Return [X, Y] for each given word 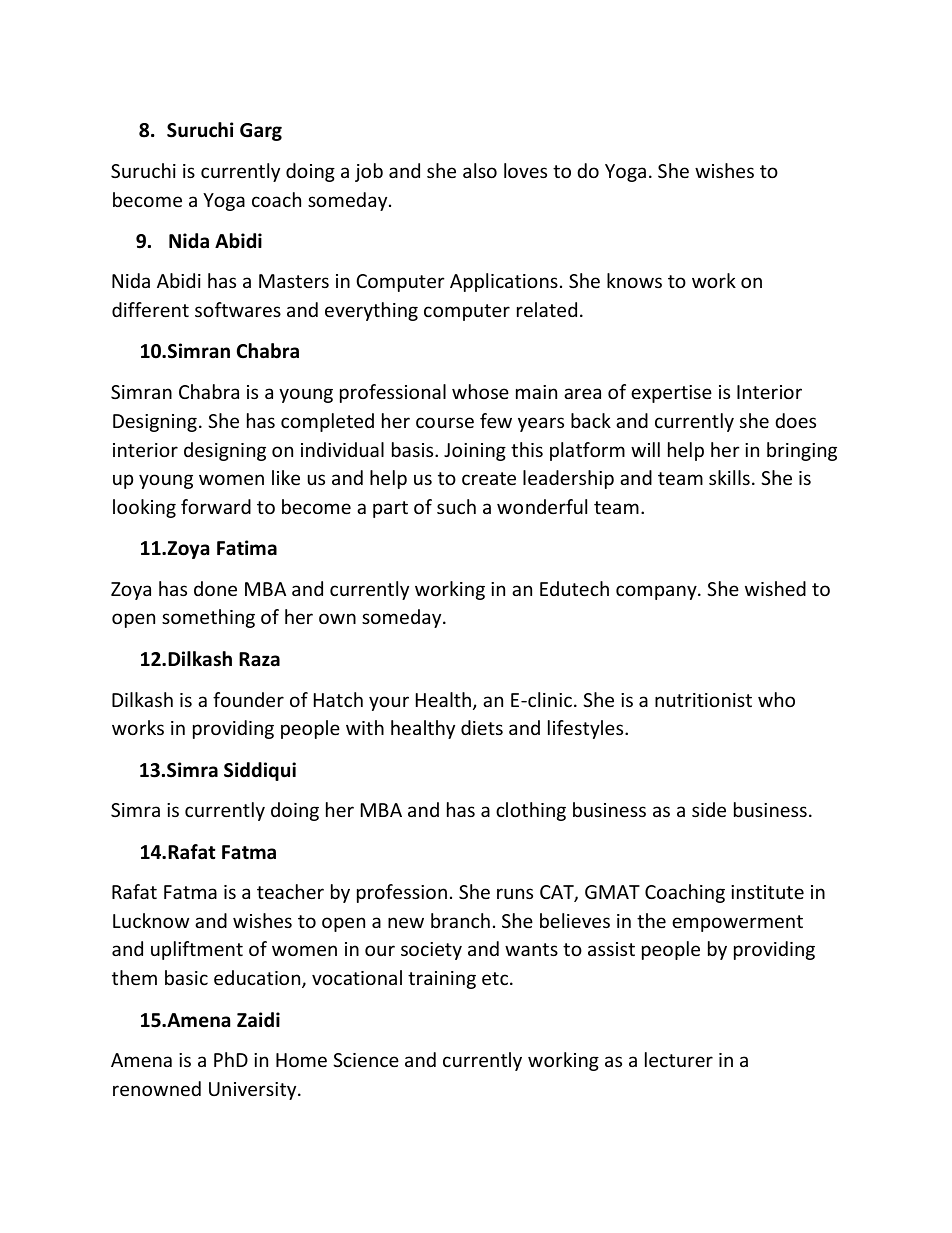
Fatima [247, 548]
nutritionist [703, 700]
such [456, 506]
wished [775, 588]
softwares [238, 309]
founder [248, 699]
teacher [290, 891]
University [254, 1091]
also [480, 170]
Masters [294, 281]
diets [482, 727]
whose [480, 391]
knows [634, 280]
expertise [671, 394]
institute [767, 892]
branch [460, 920]
